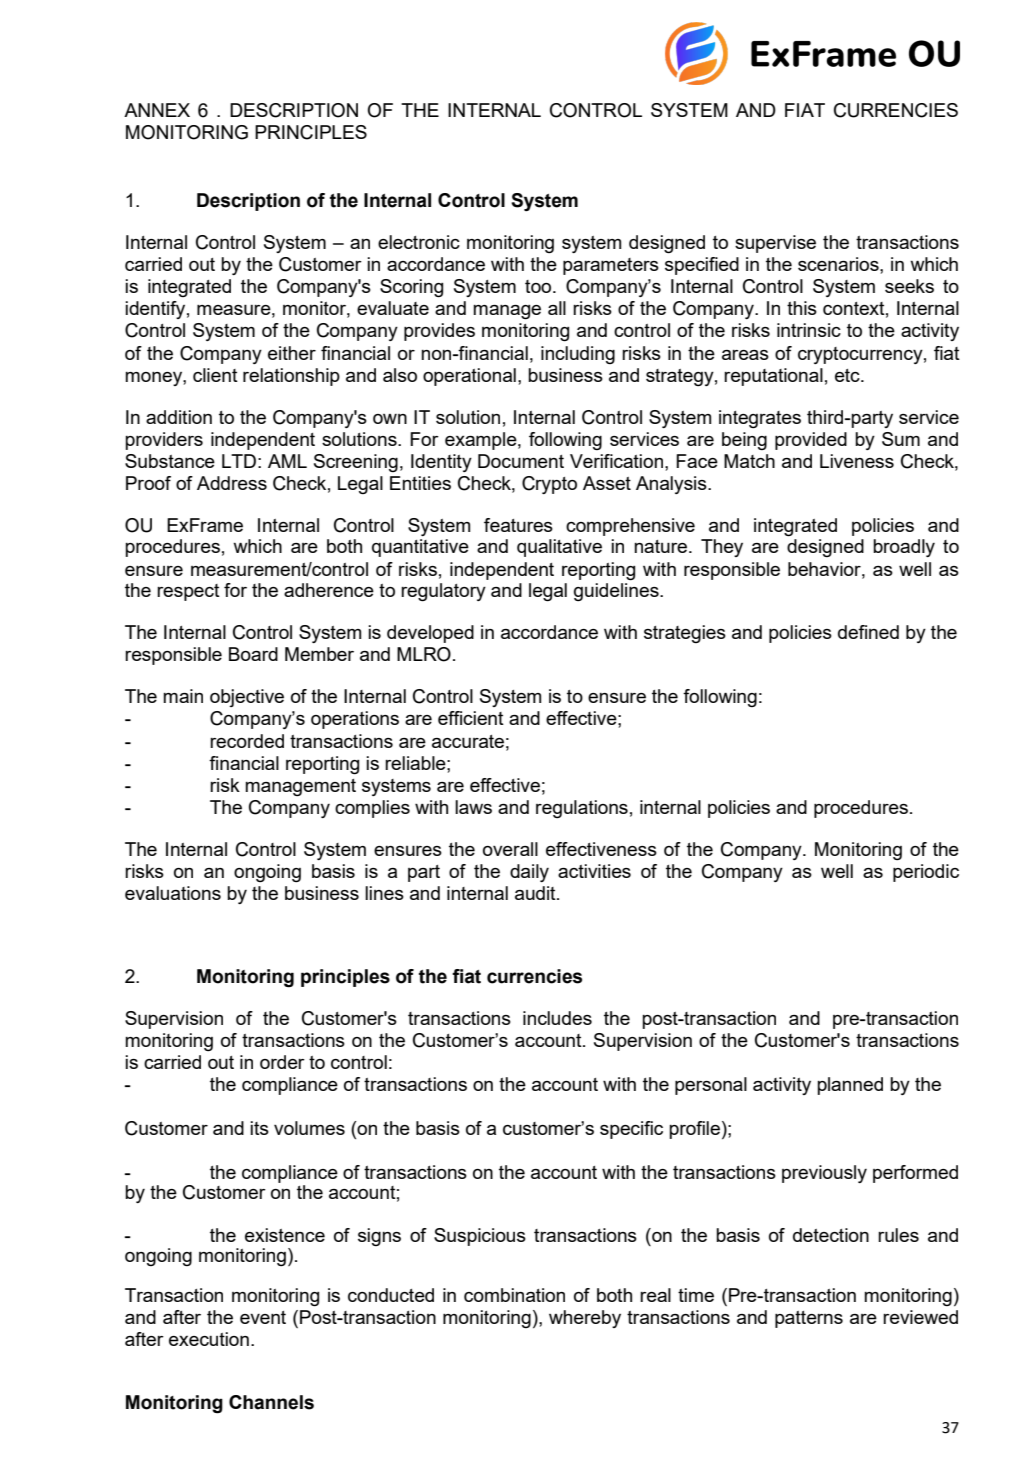  What do you see at coordinates (631, 1130) in the page?
I see `specific` at bounding box center [631, 1130].
